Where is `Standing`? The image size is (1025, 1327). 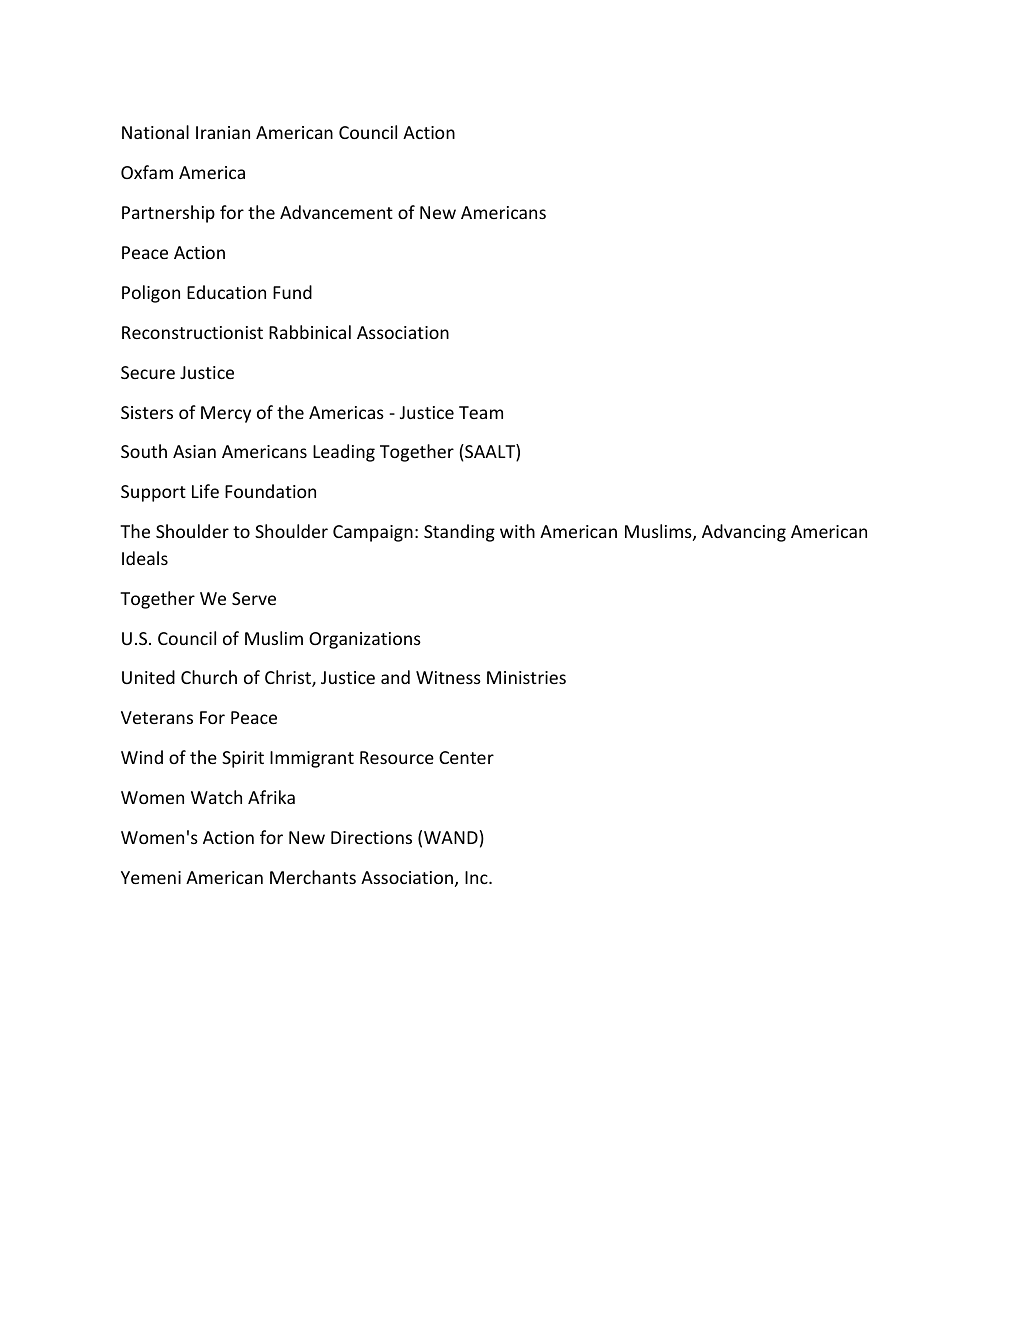 Standing is located at coordinates (459, 533).
